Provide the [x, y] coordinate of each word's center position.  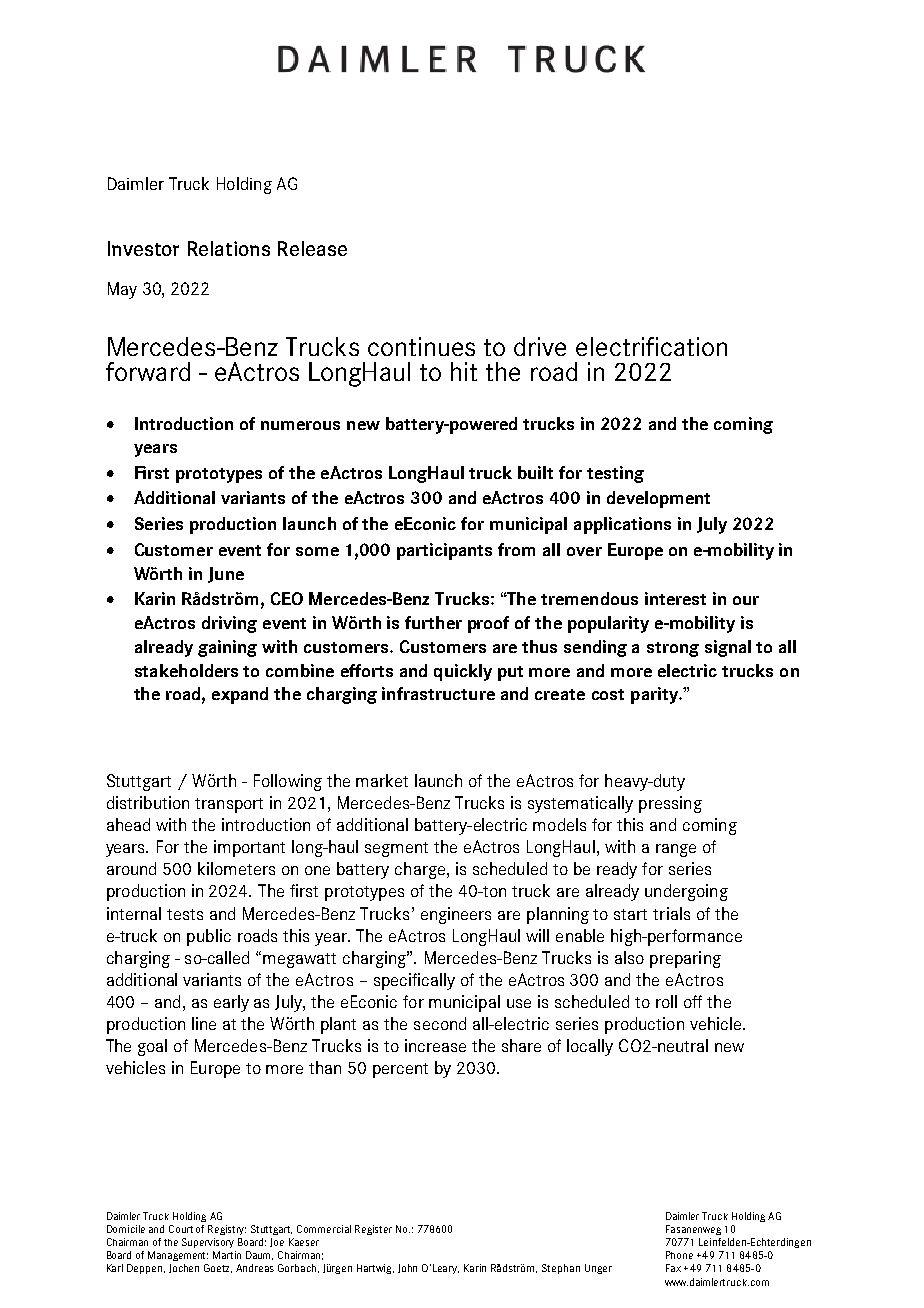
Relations [229, 248]
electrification [651, 346]
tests [185, 914]
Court [181, 1229]
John [407, 1268]
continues [421, 346]
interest [675, 598]
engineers [456, 915]
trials [671, 913]
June [226, 575]
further [433, 622]
